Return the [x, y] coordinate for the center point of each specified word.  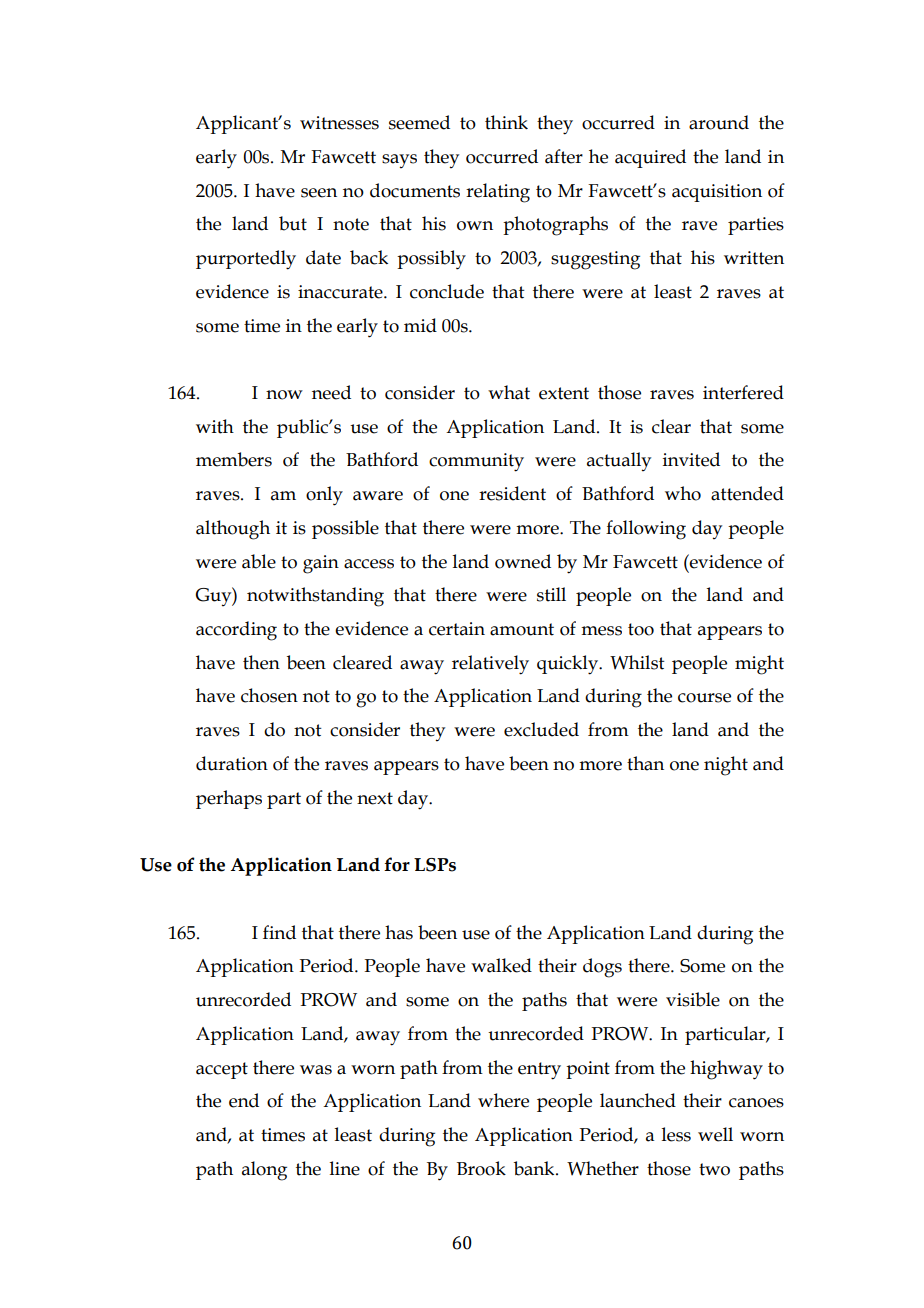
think [506, 122]
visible [693, 999]
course [704, 698]
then [261, 662]
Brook [481, 1168]
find [279, 932]
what [509, 392]
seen [319, 193]
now [284, 395]
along [264, 1171]
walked [501, 965]
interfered [743, 392]
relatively [490, 665]
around [719, 122]
